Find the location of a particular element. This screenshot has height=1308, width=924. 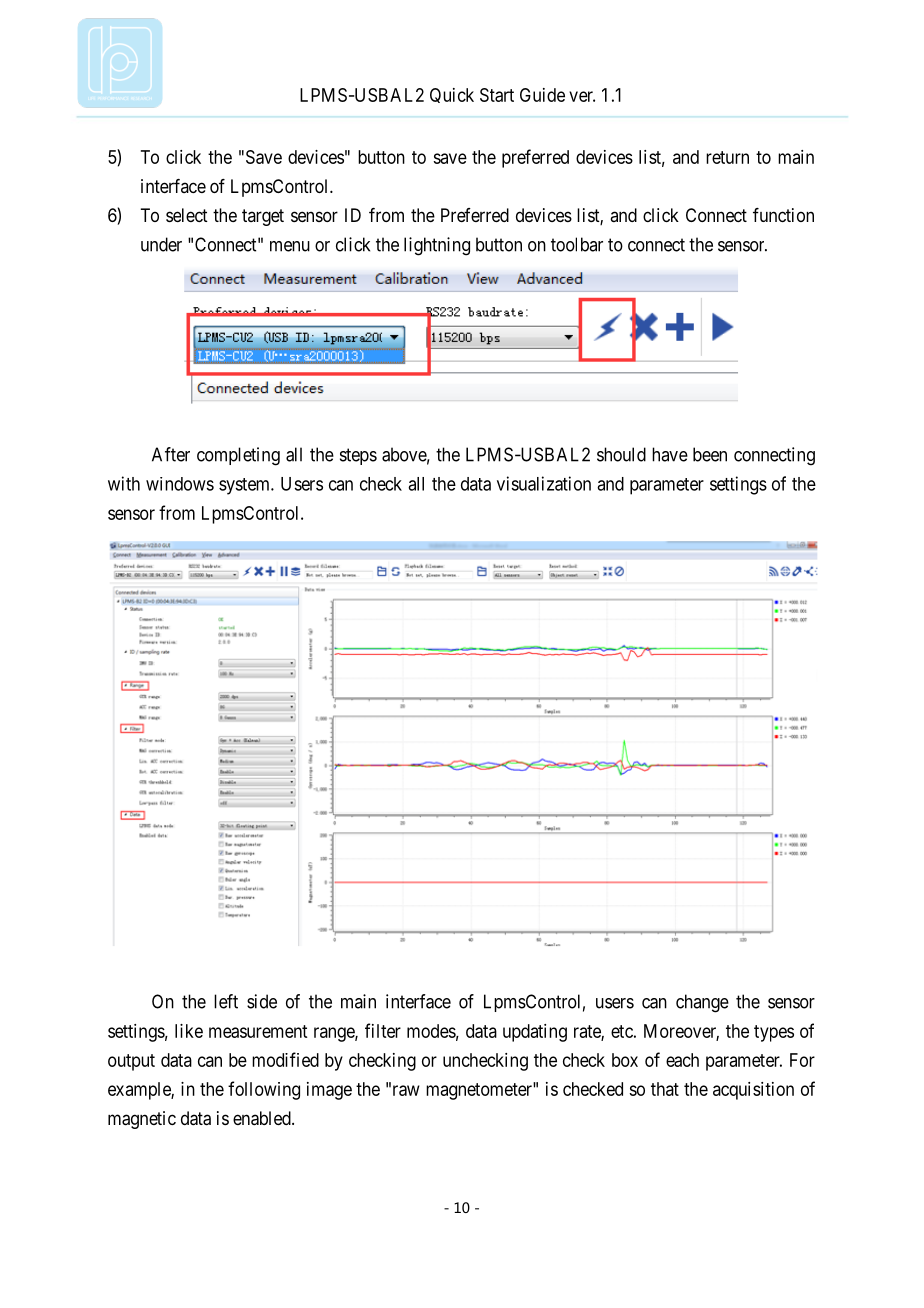

acquisition is located at coordinates (753, 1091).
